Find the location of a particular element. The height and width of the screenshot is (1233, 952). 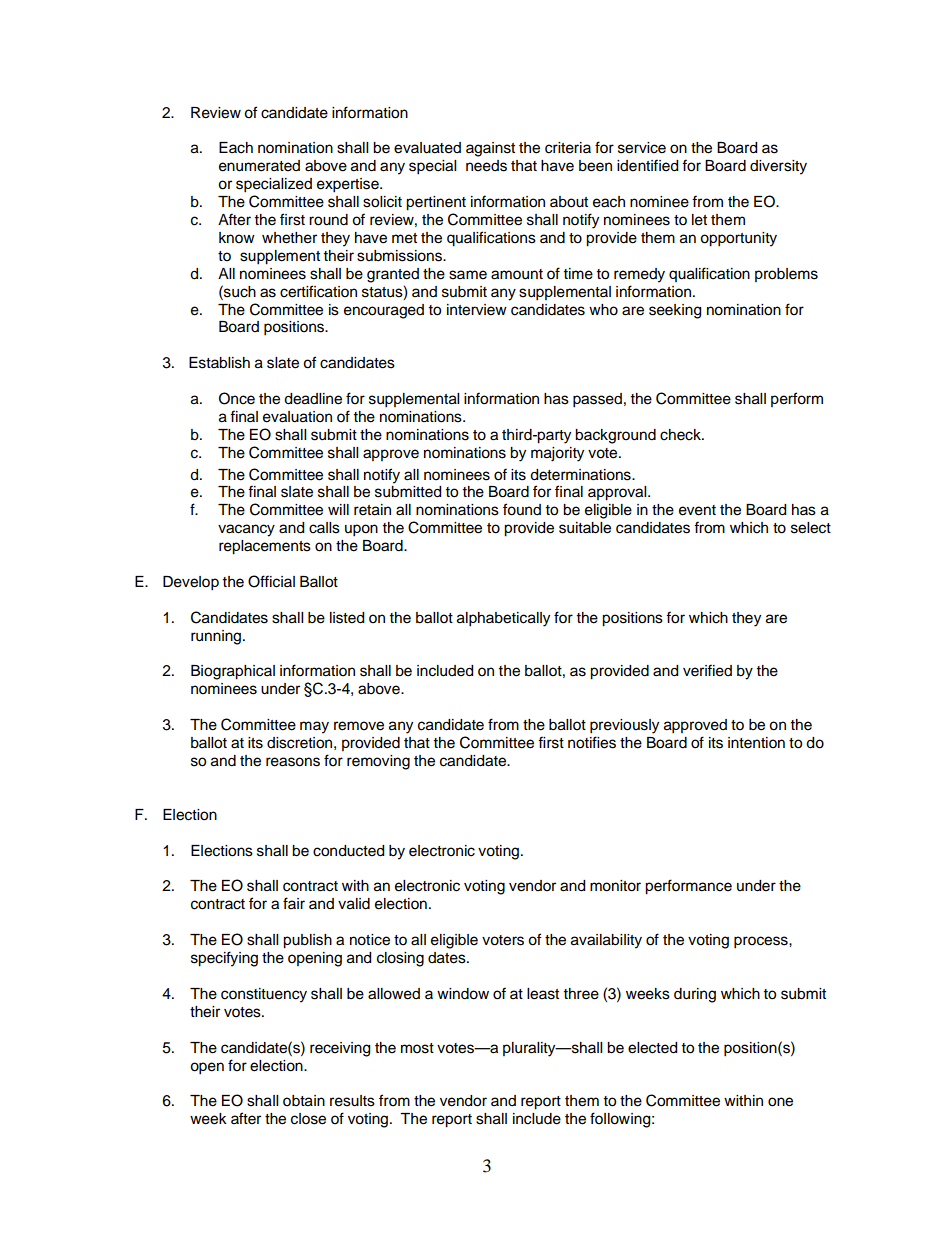

diversity is located at coordinates (778, 167).
